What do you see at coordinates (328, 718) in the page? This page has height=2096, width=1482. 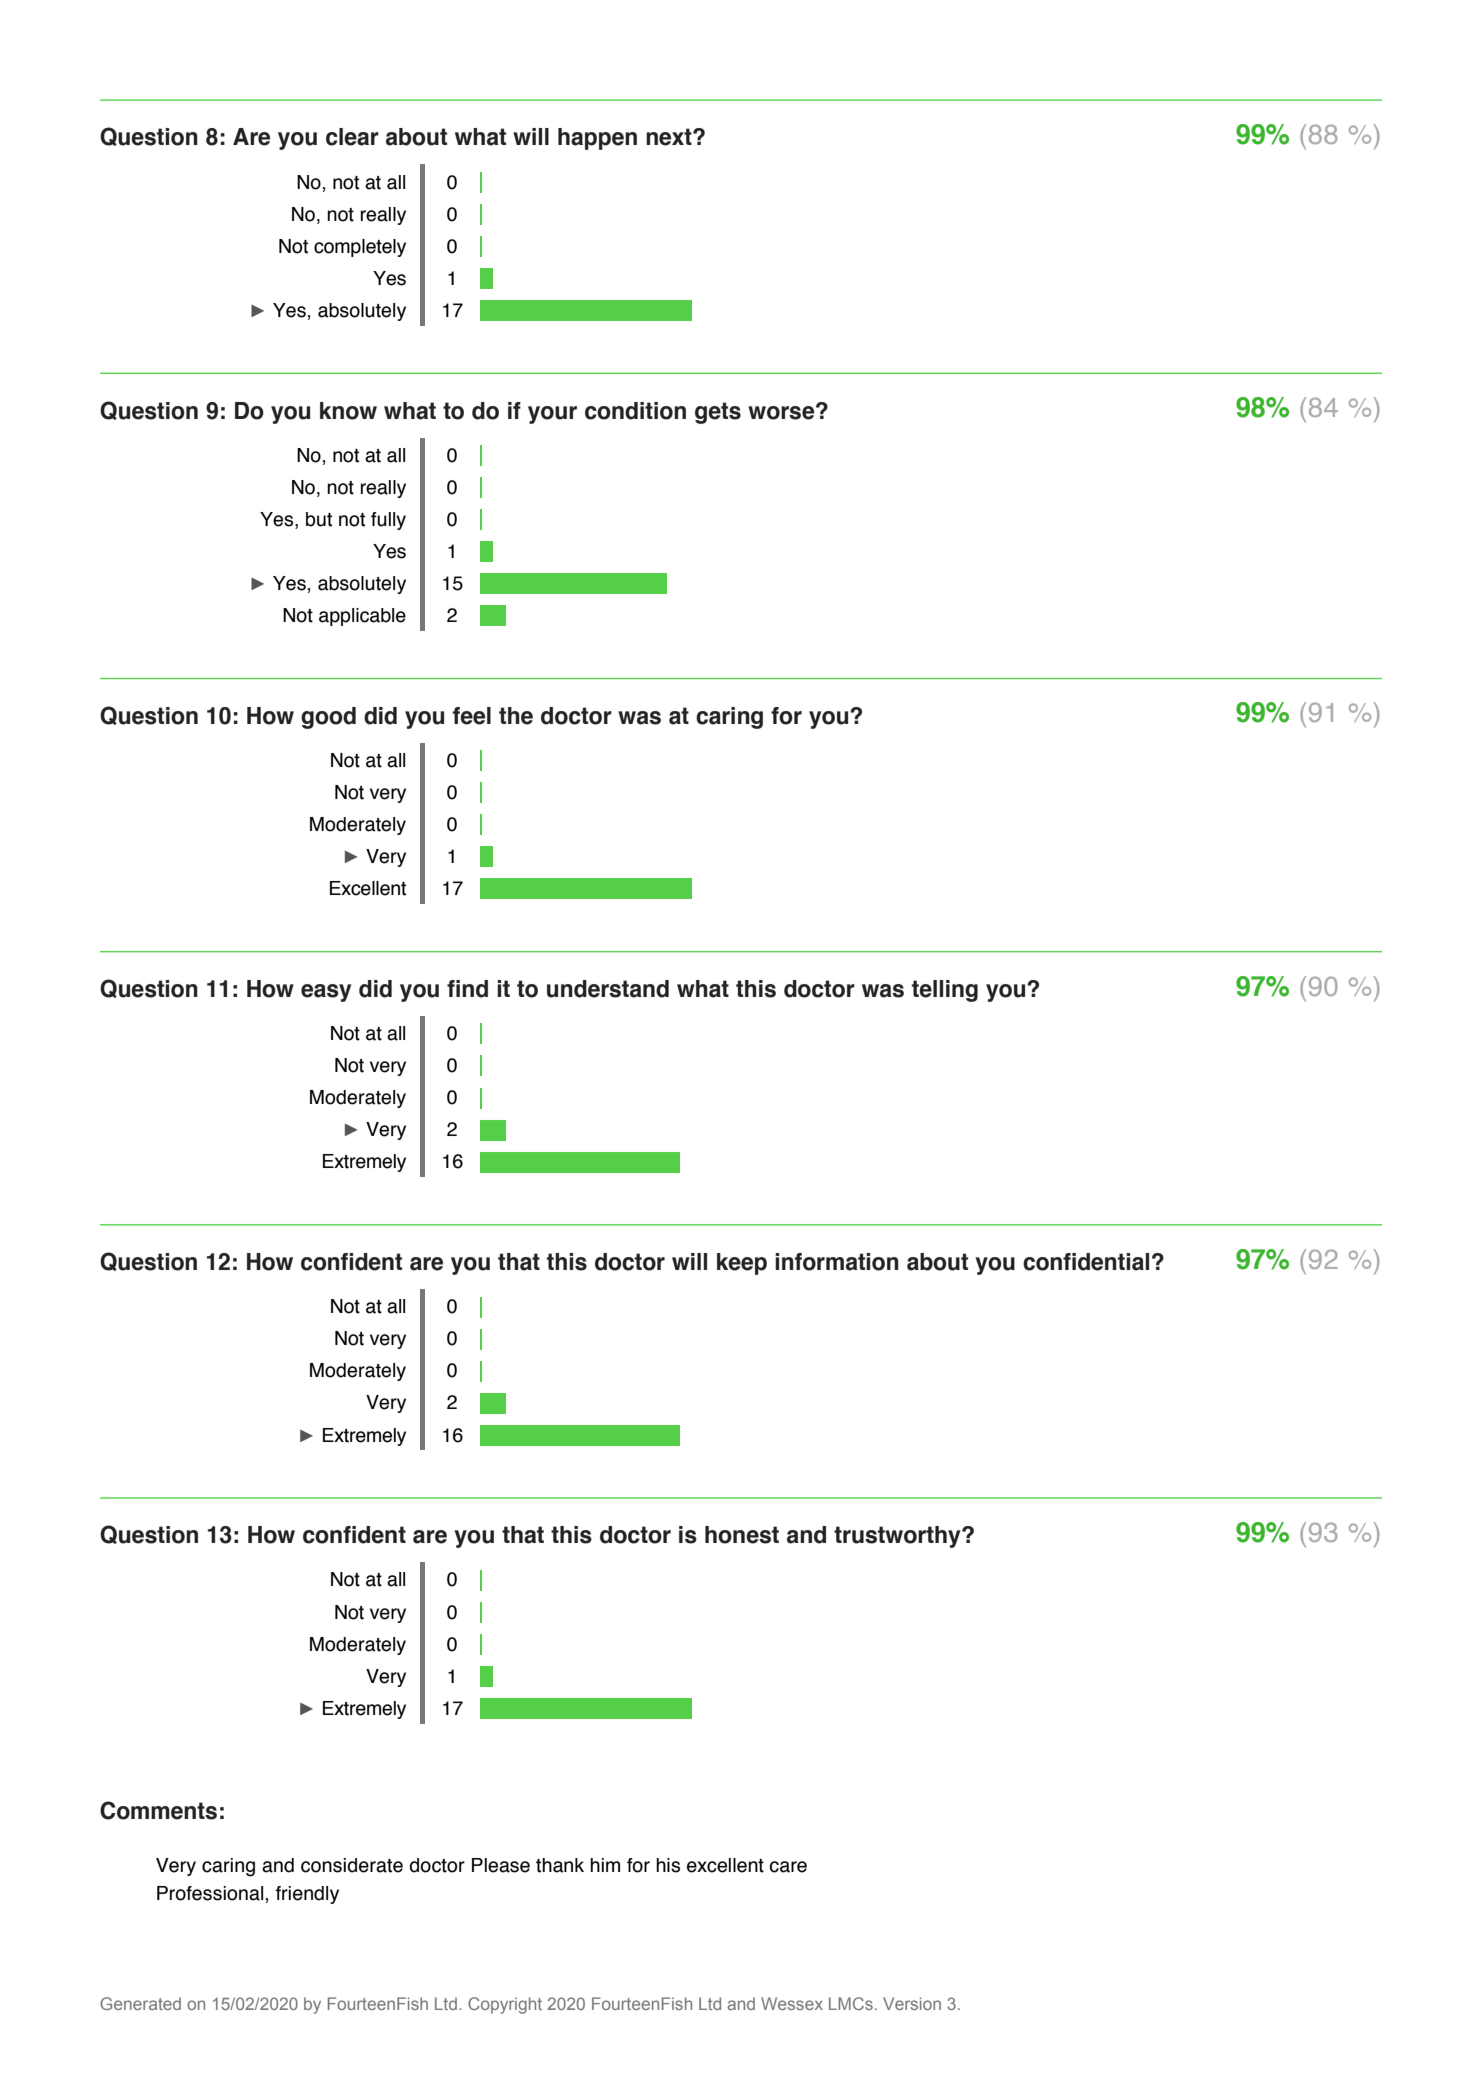 I see `good` at bounding box center [328, 718].
